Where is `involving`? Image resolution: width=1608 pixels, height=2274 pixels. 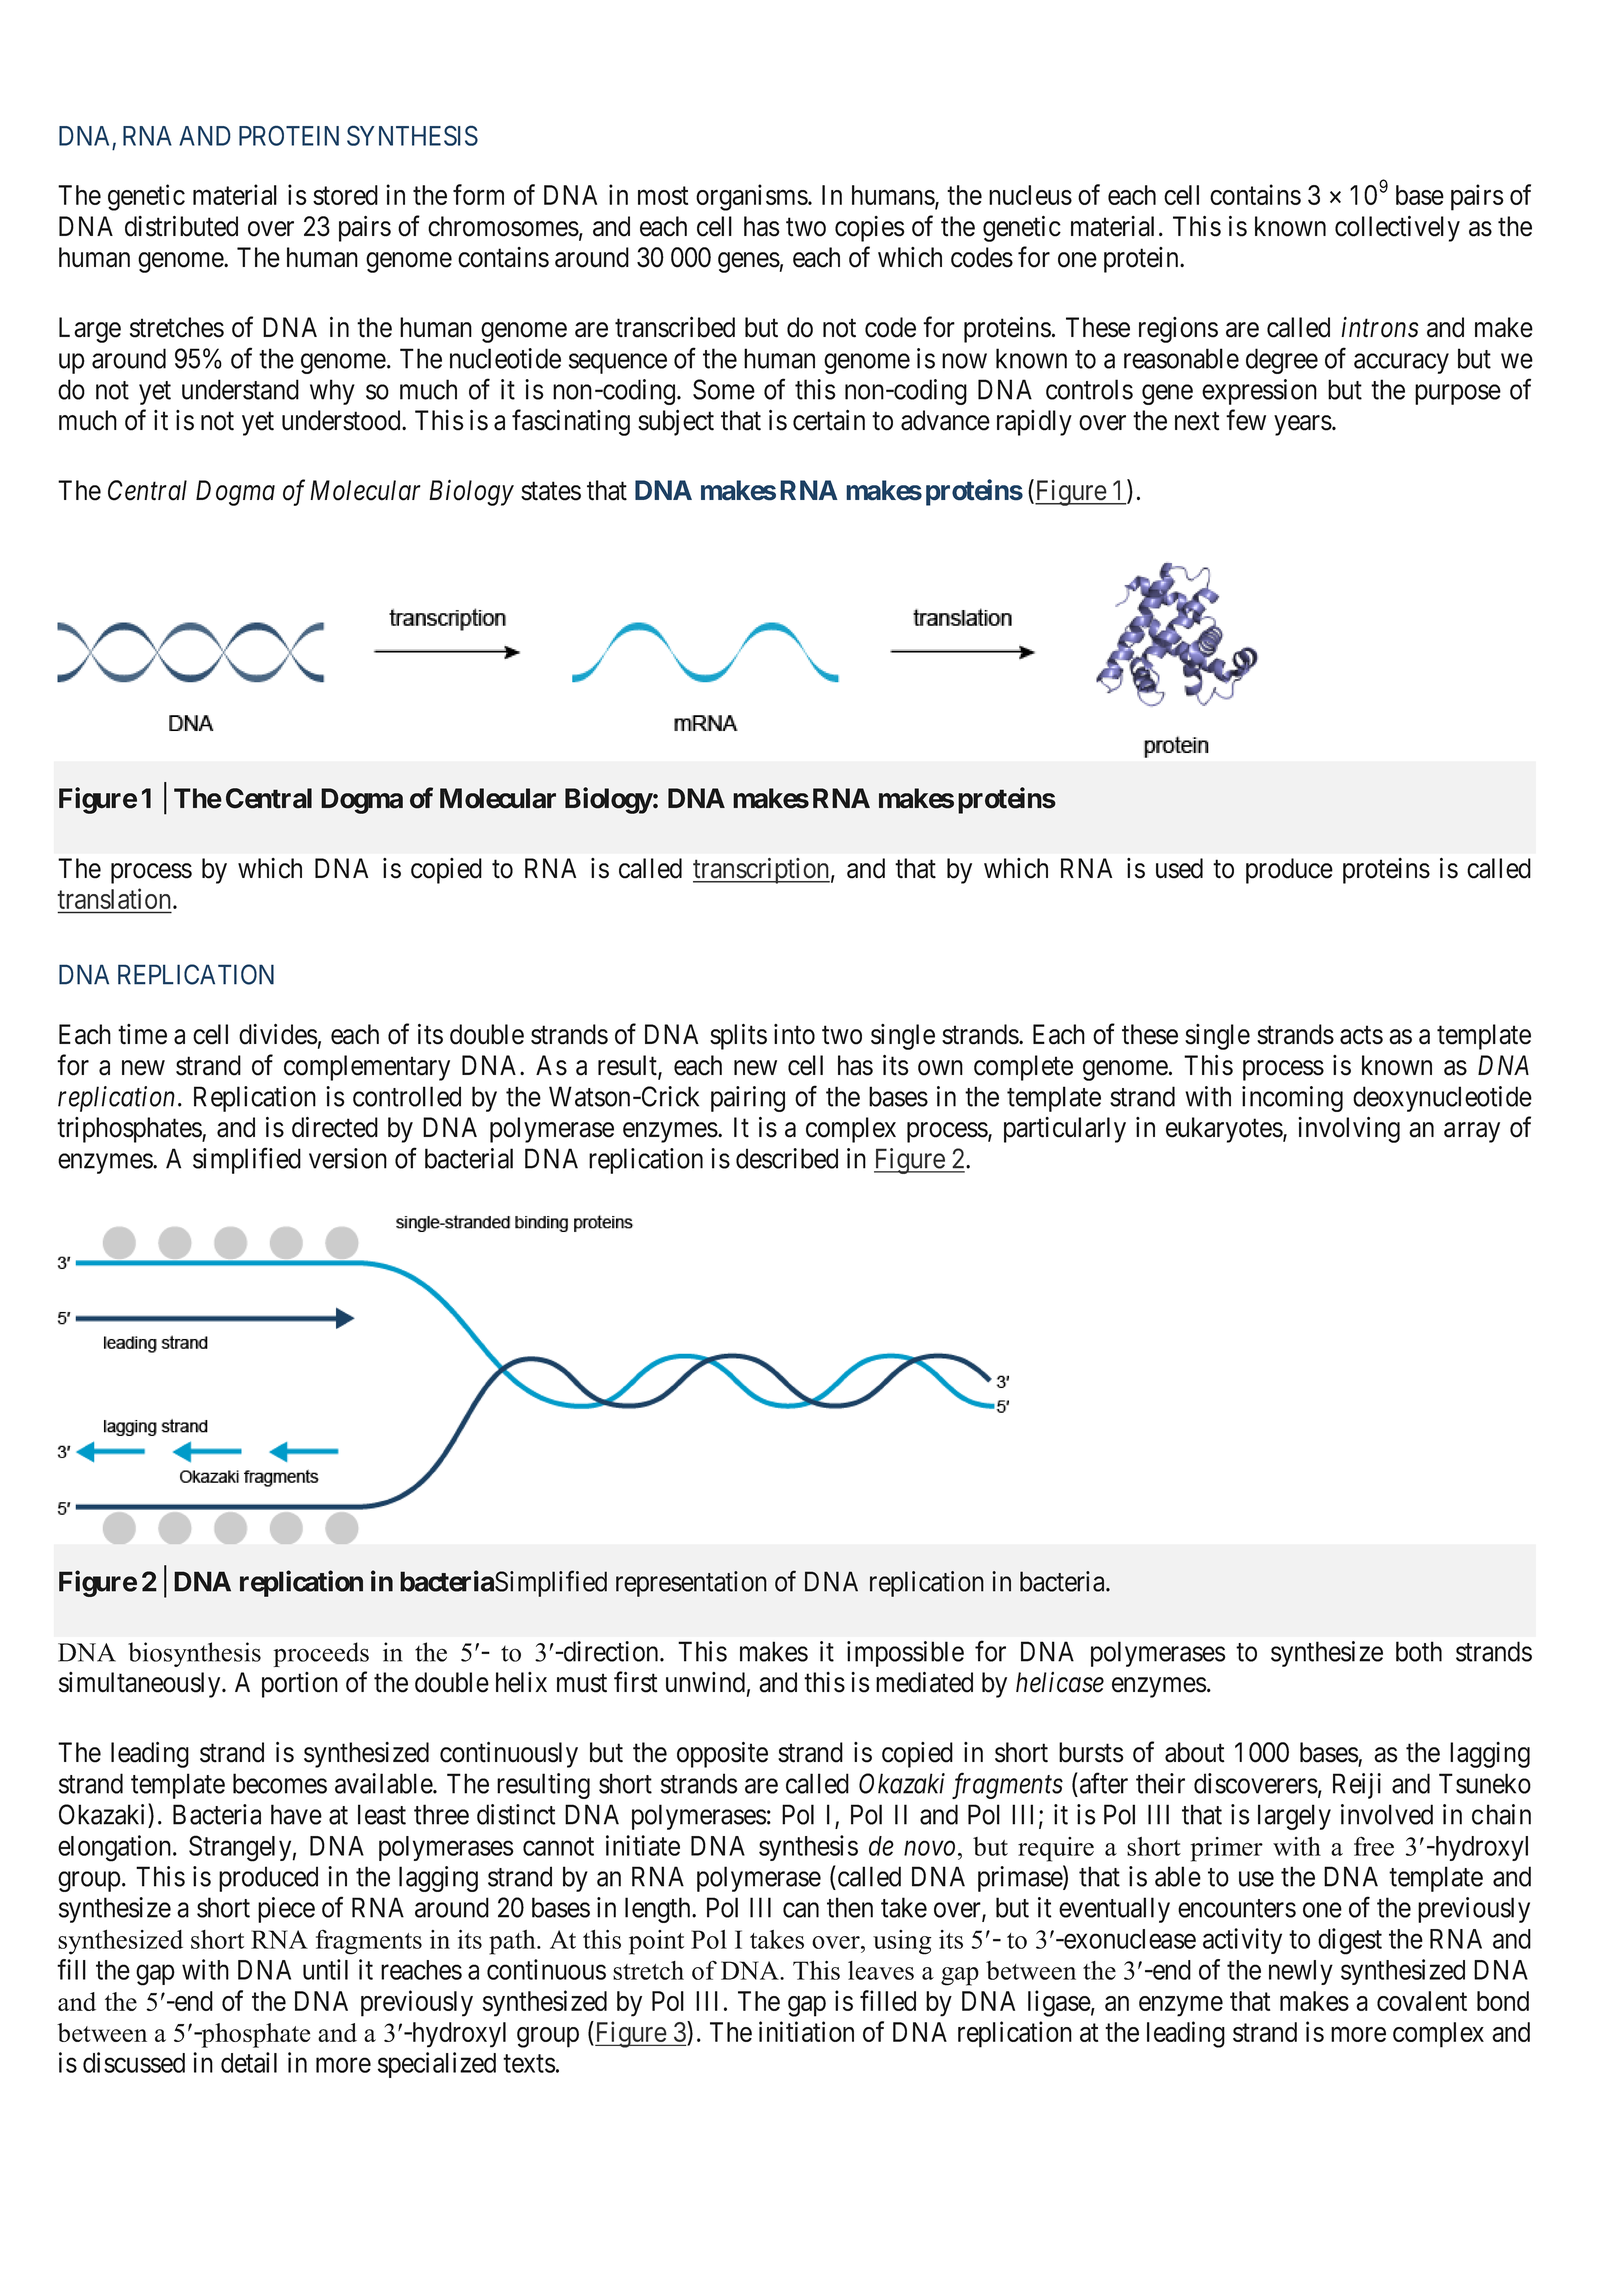
involving is located at coordinates (1349, 1130).
